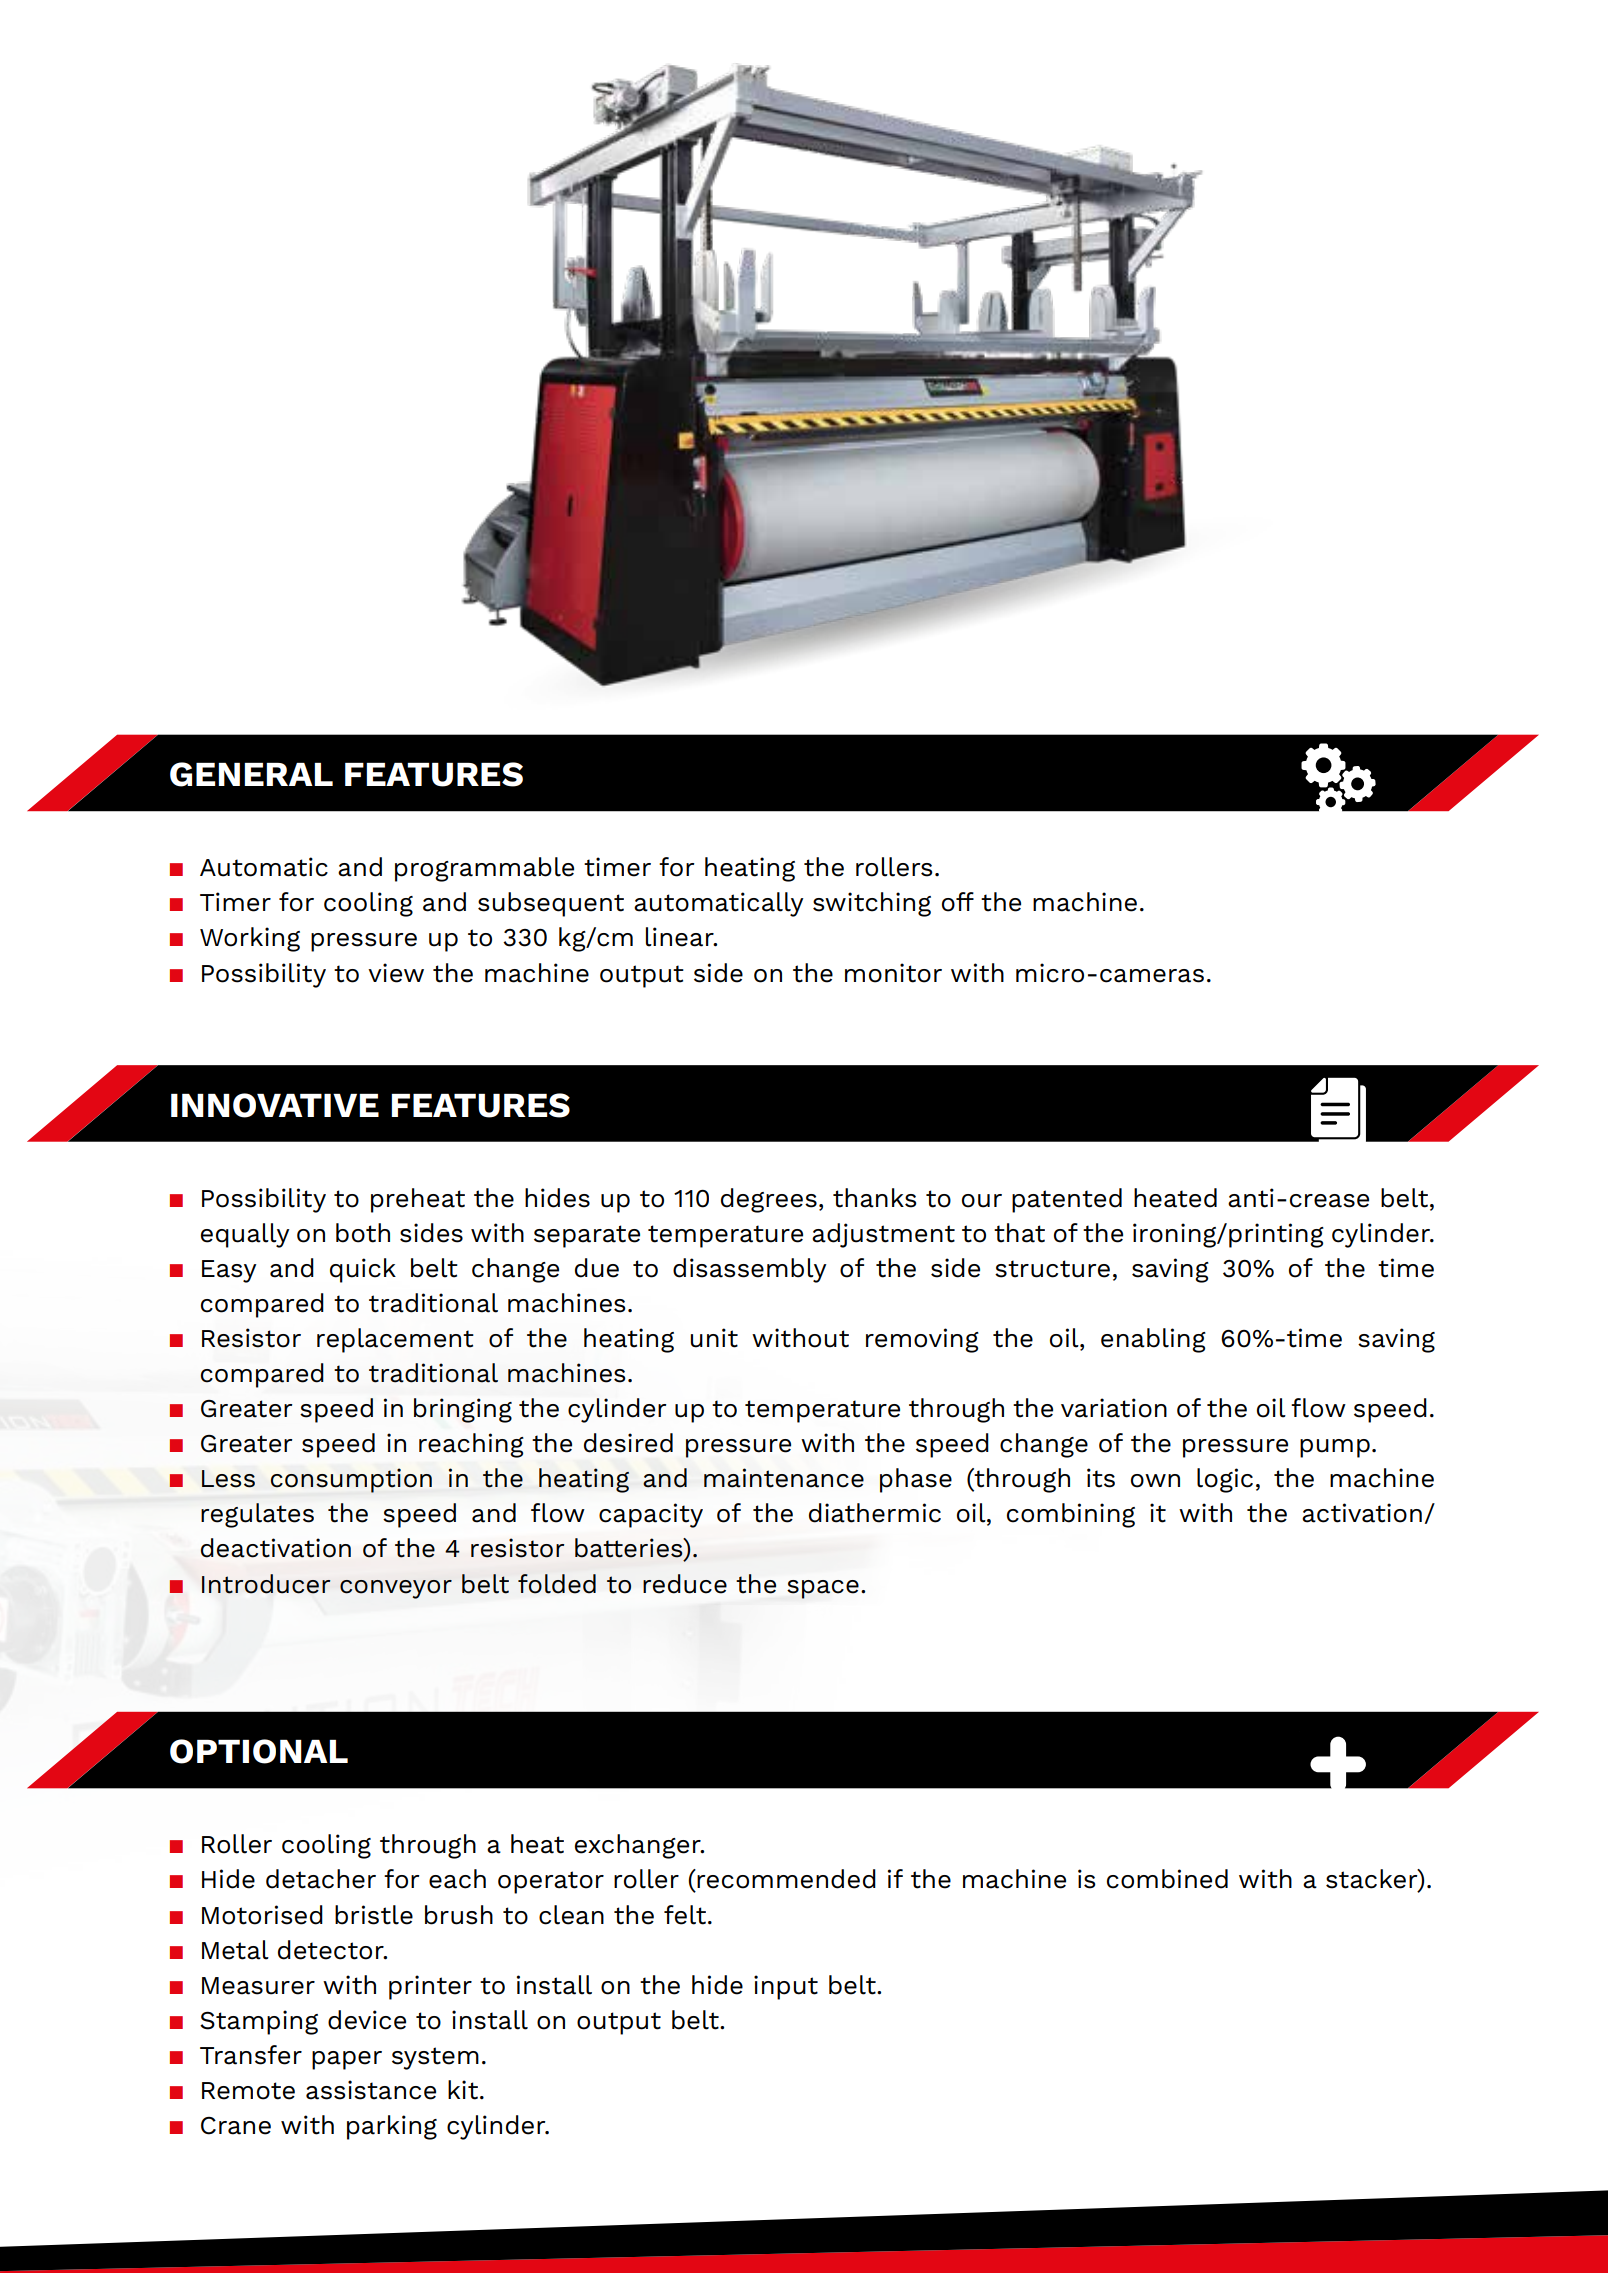 The image size is (1608, 2273). I want to click on brush, so click(459, 1915).
